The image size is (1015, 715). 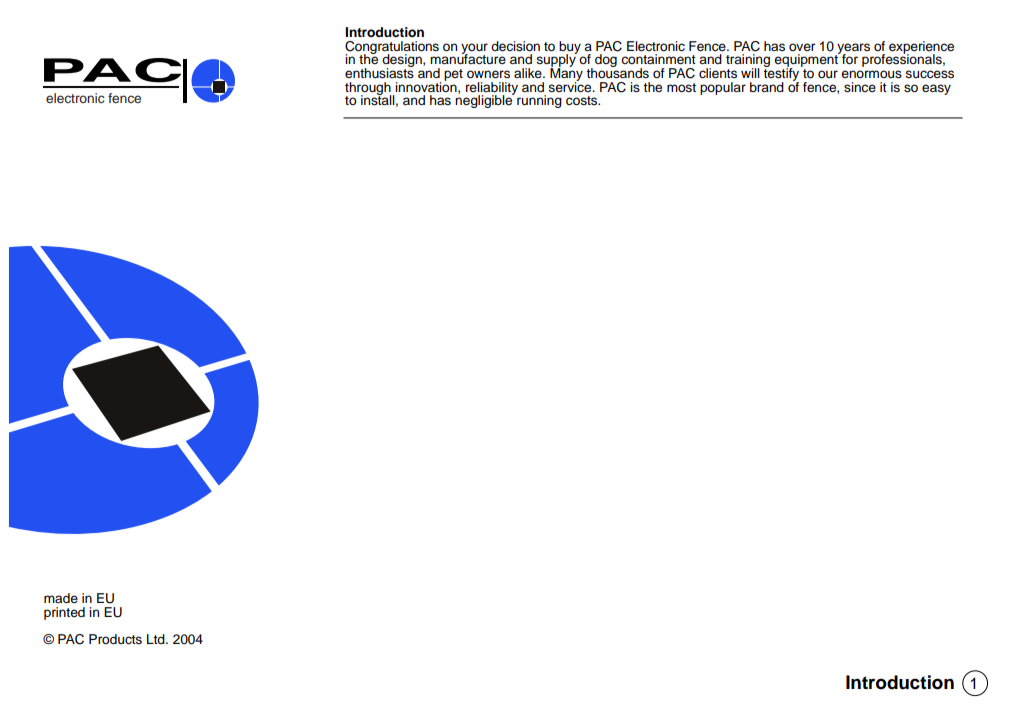 What do you see at coordinates (115, 639) in the screenshot?
I see `Products` at bounding box center [115, 639].
